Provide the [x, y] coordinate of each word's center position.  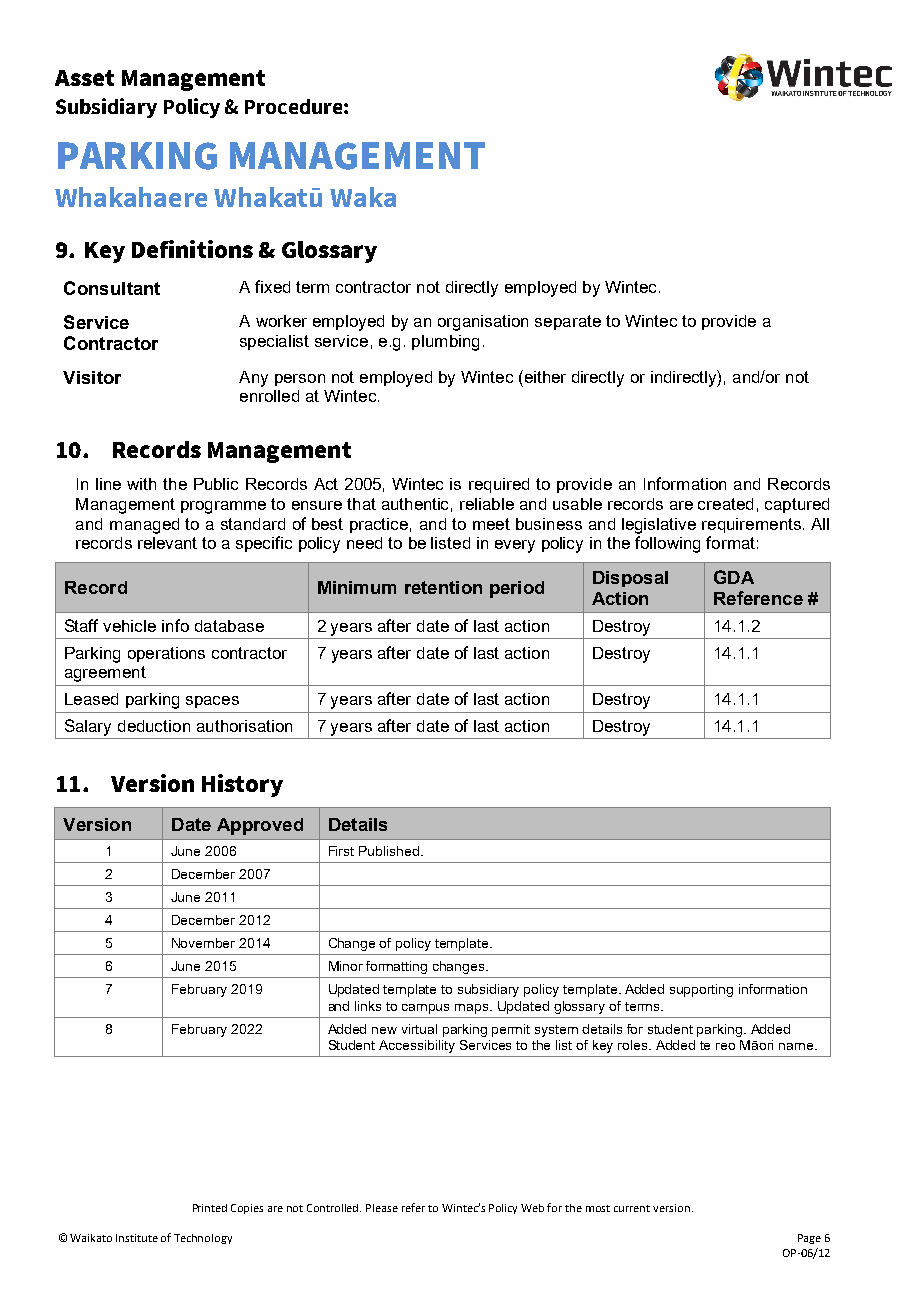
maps [473, 1009]
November [203, 943]
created [725, 504]
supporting [701, 990]
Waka [363, 197]
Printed [210, 1208]
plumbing [445, 343]
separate [568, 322]
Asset [84, 78]
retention [443, 587]
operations [166, 654]
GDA [734, 577]
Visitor [92, 377]
